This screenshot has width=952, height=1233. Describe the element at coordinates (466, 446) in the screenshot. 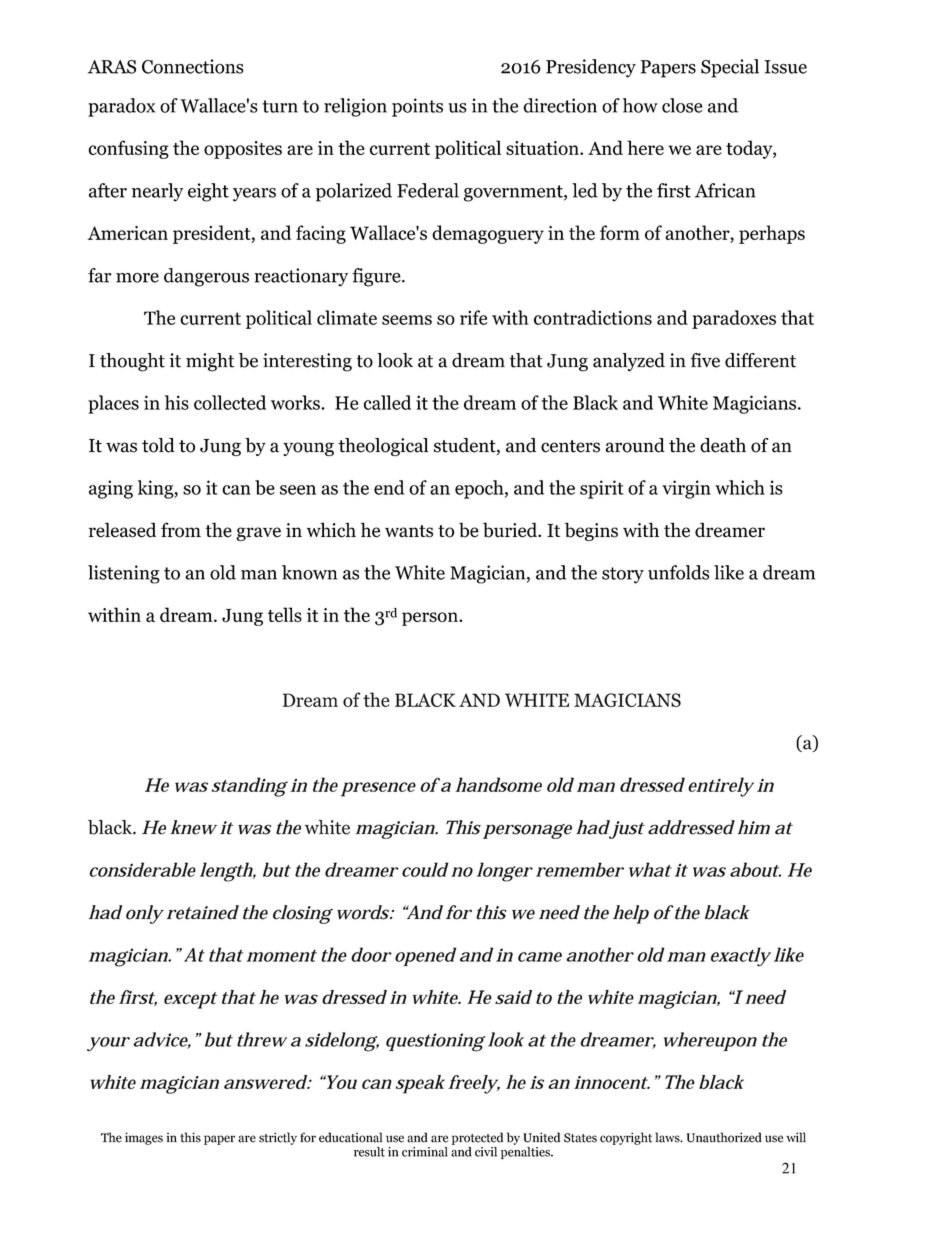

I see `student` at that location.
